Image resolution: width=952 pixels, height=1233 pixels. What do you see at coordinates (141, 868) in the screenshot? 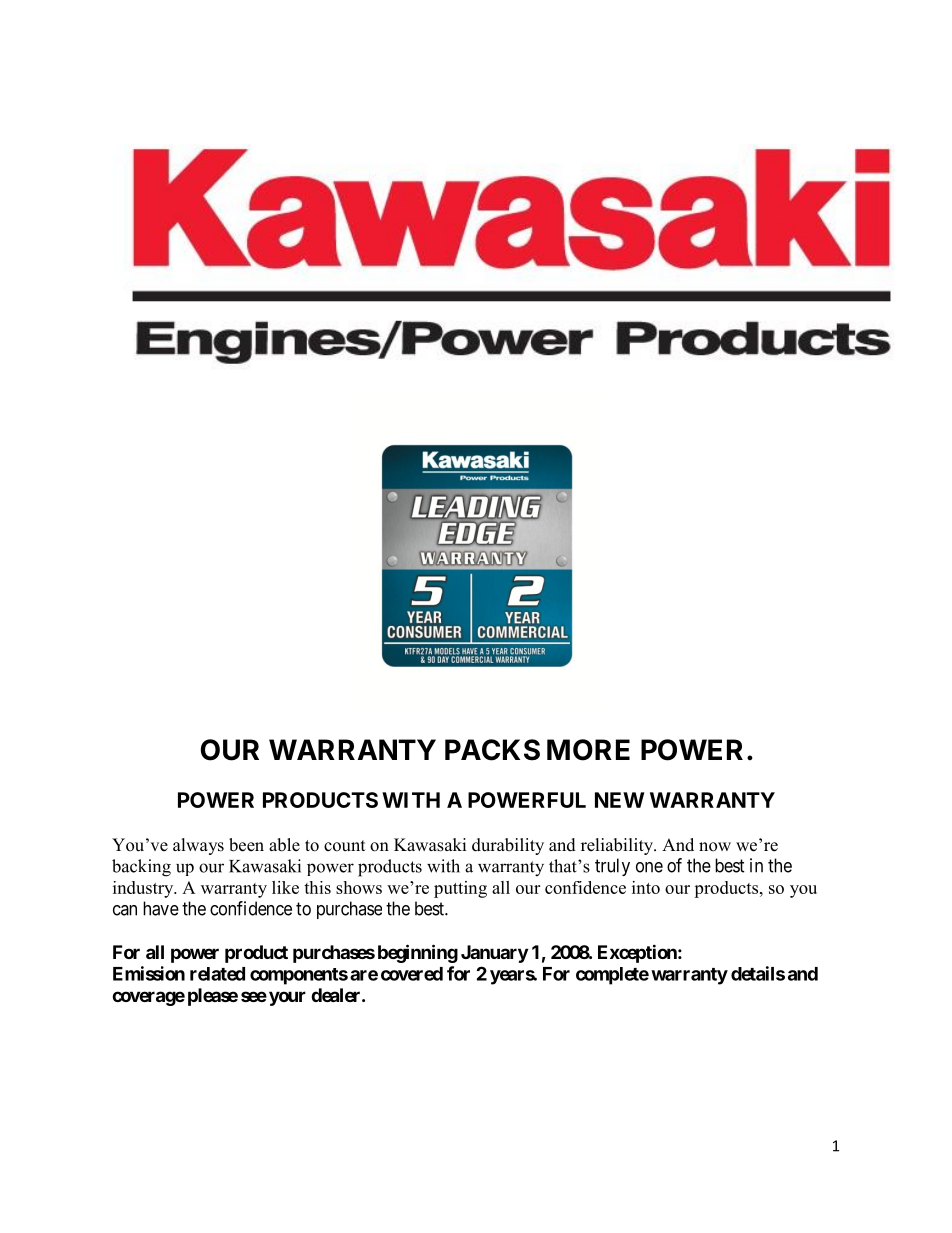
I see `backing` at bounding box center [141, 868].
